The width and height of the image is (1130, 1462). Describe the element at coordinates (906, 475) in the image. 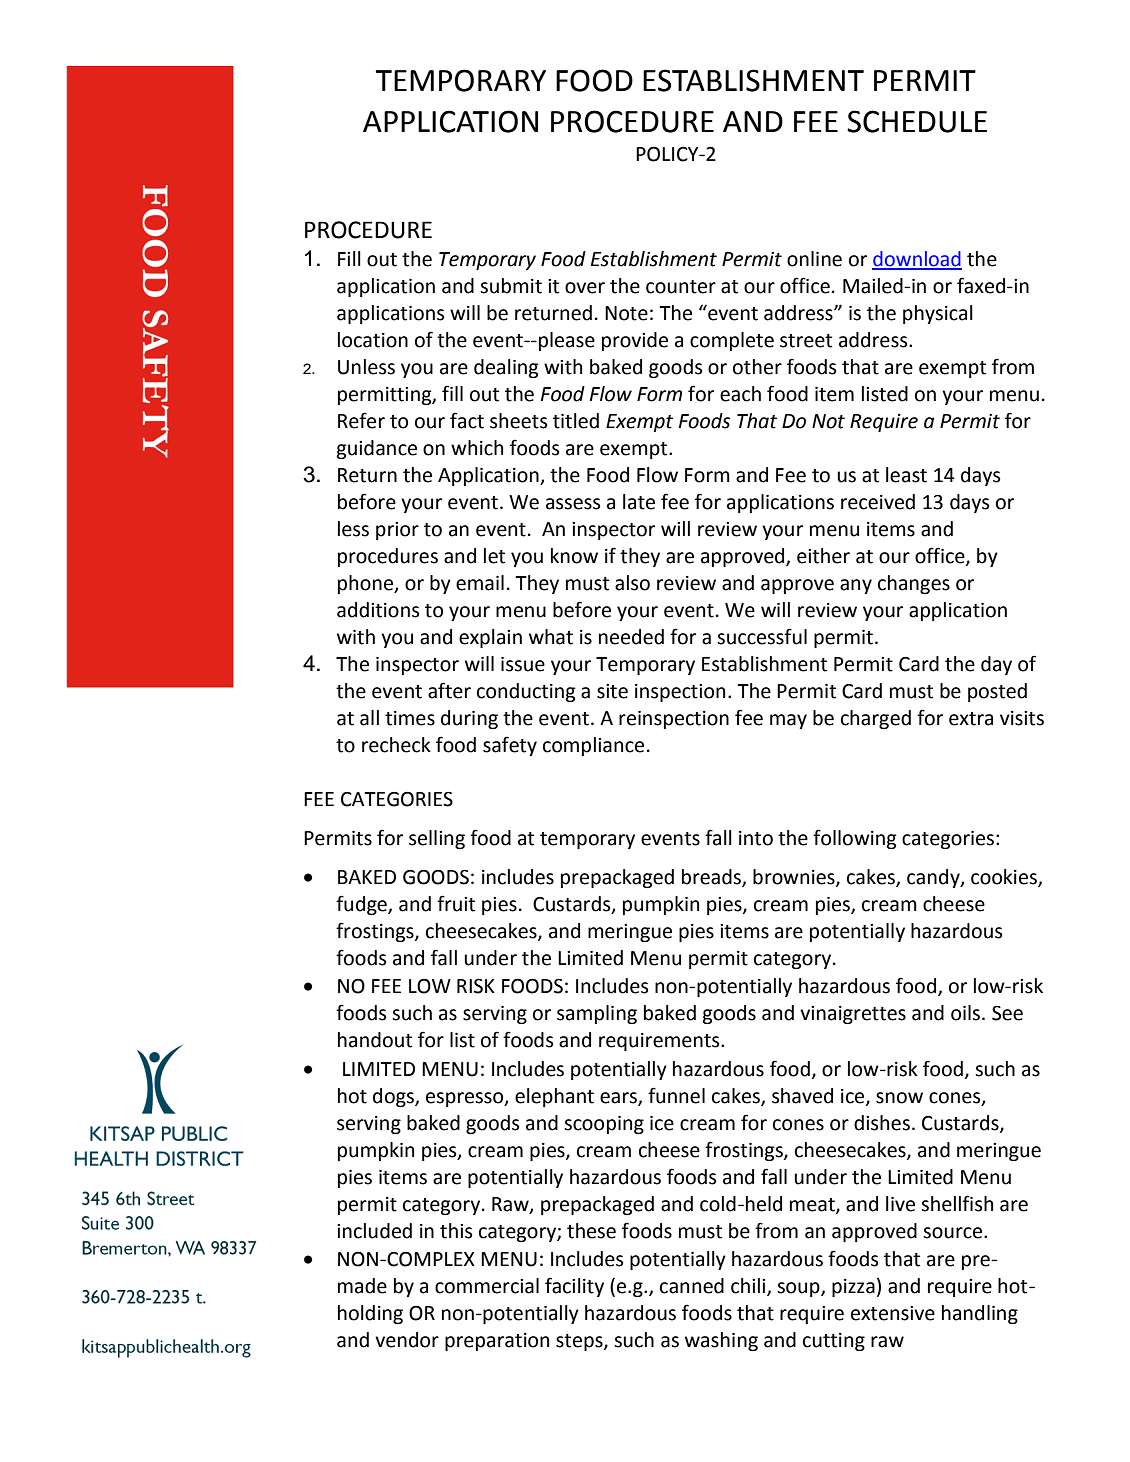

I see `least` at that location.
